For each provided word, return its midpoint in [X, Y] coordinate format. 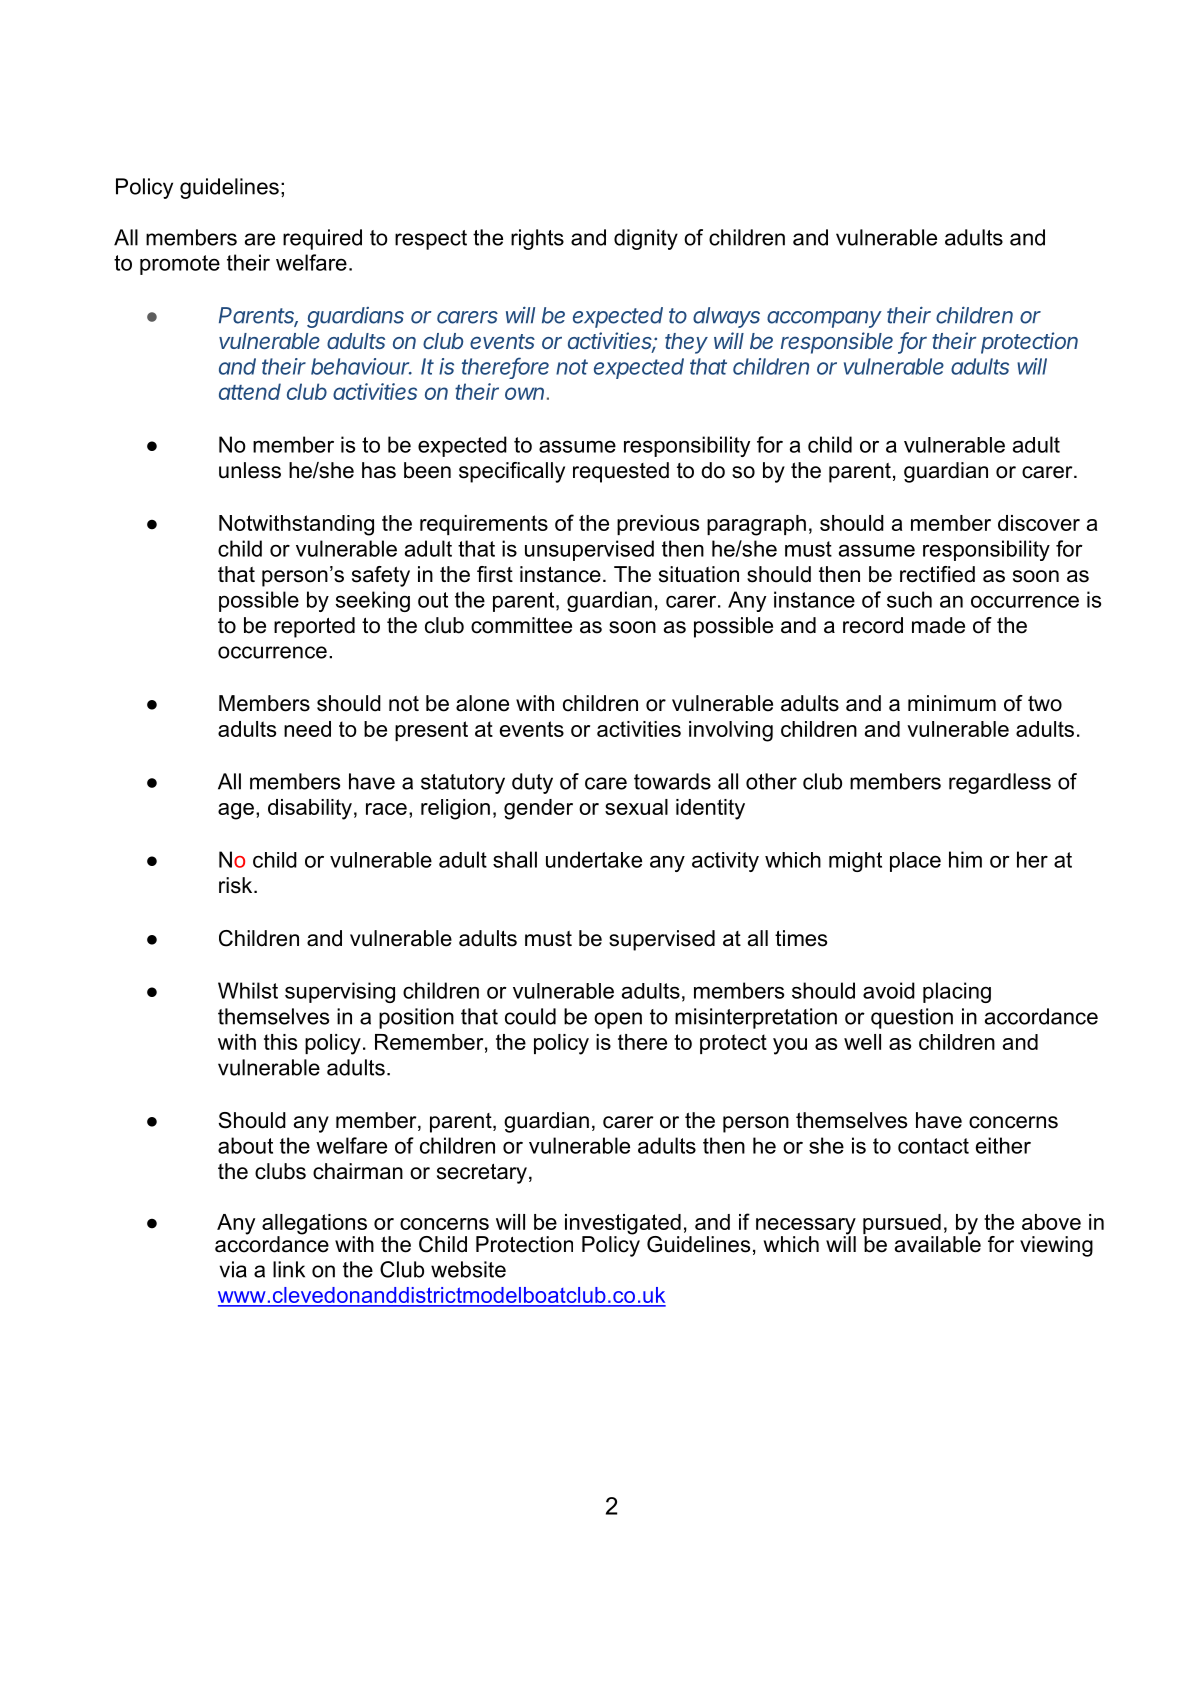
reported [314, 627]
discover [1039, 523]
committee [521, 625]
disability [310, 809]
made [938, 625]
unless [250, 470]
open [618, 1020]
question [912, 1018]
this [280, 1042]
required [322, 239]
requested [621, 472]
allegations [314, 1225]
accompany [824, 319]
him [965, 859]
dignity [646, 239]
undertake [594, 859]
